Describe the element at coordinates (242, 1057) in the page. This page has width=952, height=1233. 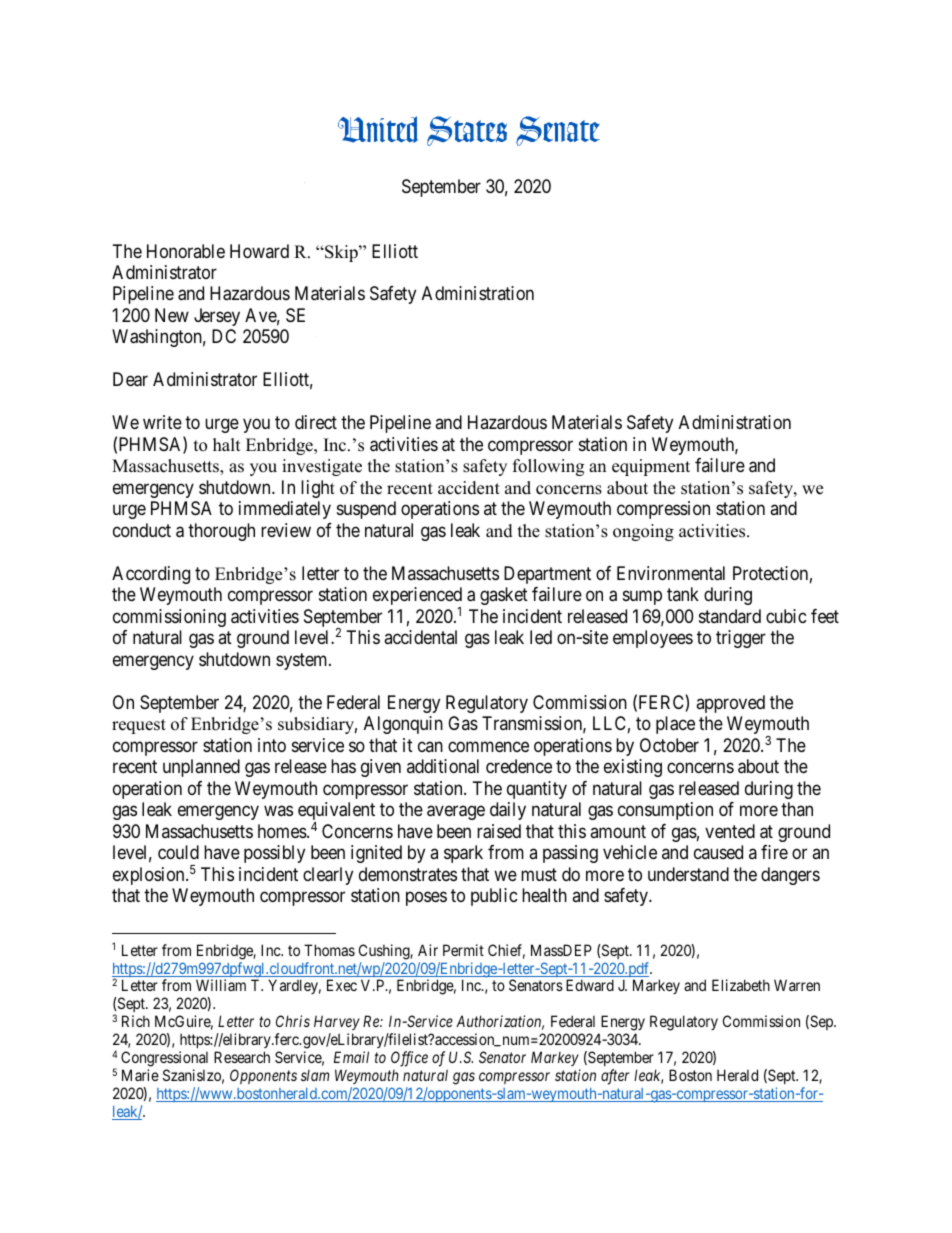
I see `Research` at that location.
